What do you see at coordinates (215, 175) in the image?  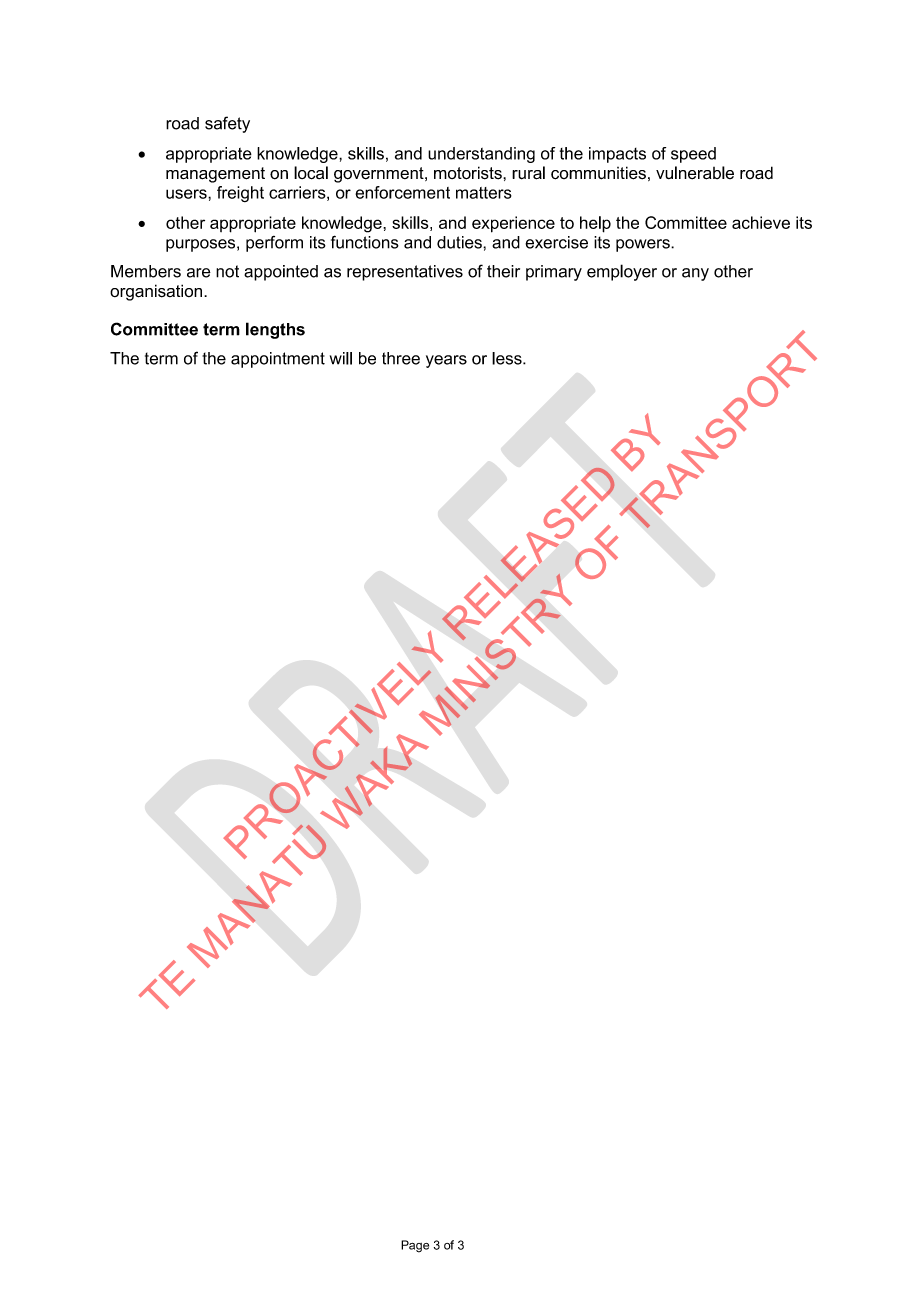 I see `management` at bounding box center [215, 175].
